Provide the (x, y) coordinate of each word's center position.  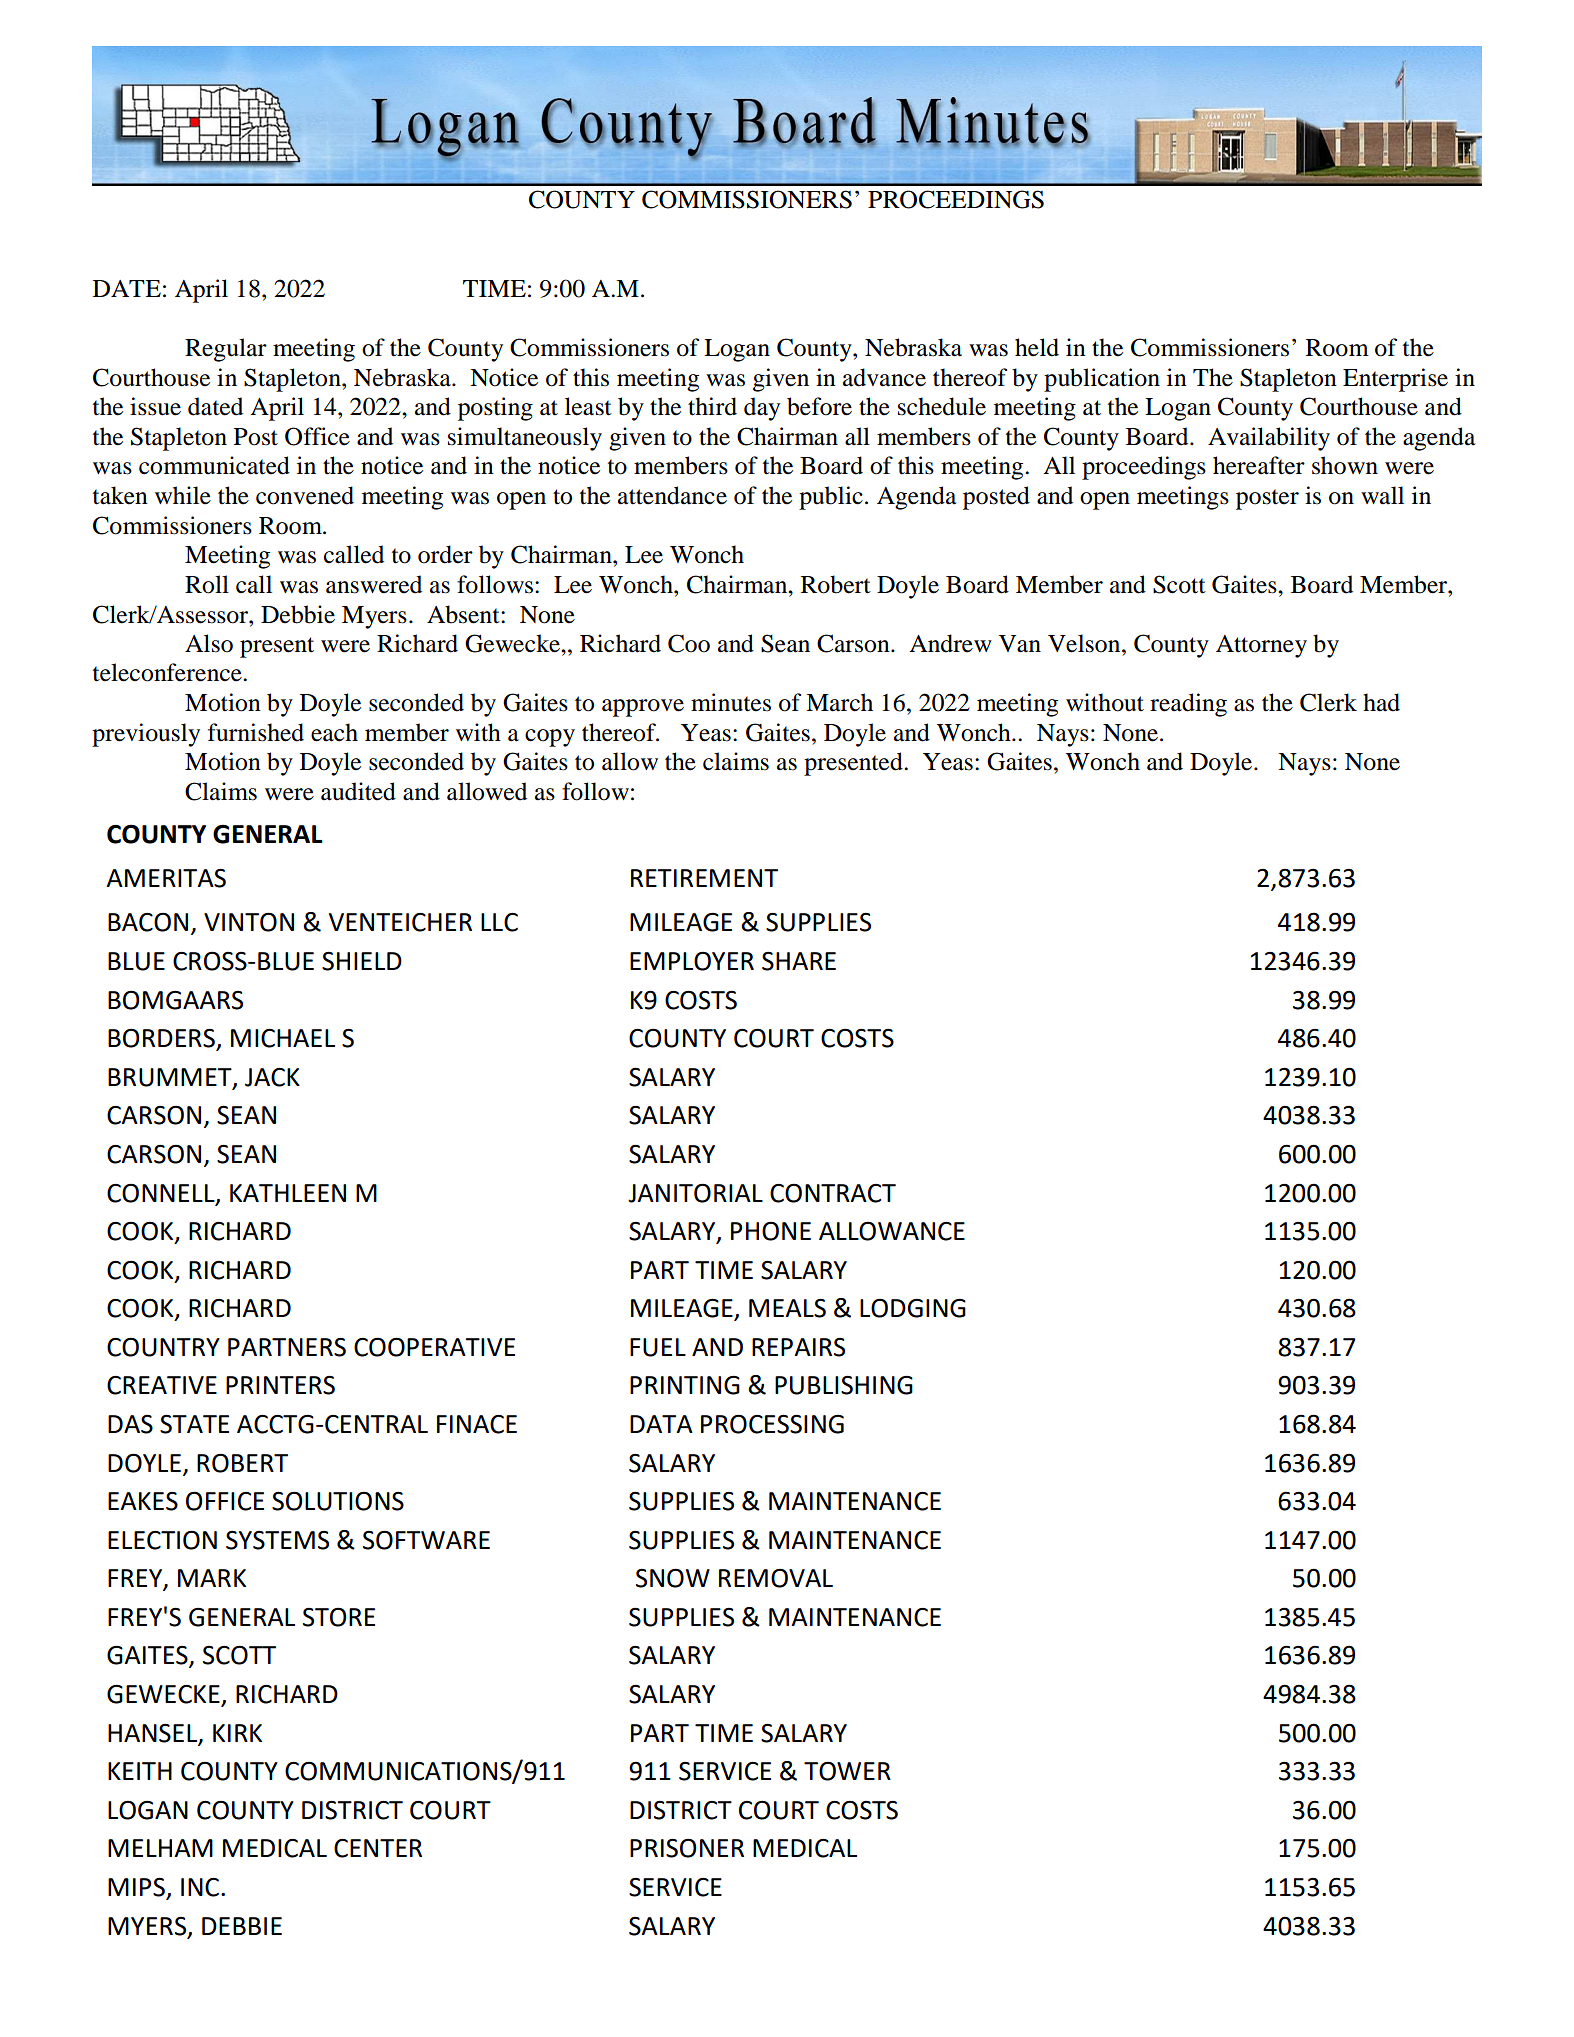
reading (1188, 705)
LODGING (913, 1308)
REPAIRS (798, 1347)
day (762, 409)
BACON (148, 922)
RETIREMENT (704, 878)
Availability (1269, 439)
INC (200, 1887)
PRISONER (687, 1848)
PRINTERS (280, 1385)
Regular (226, 350)
